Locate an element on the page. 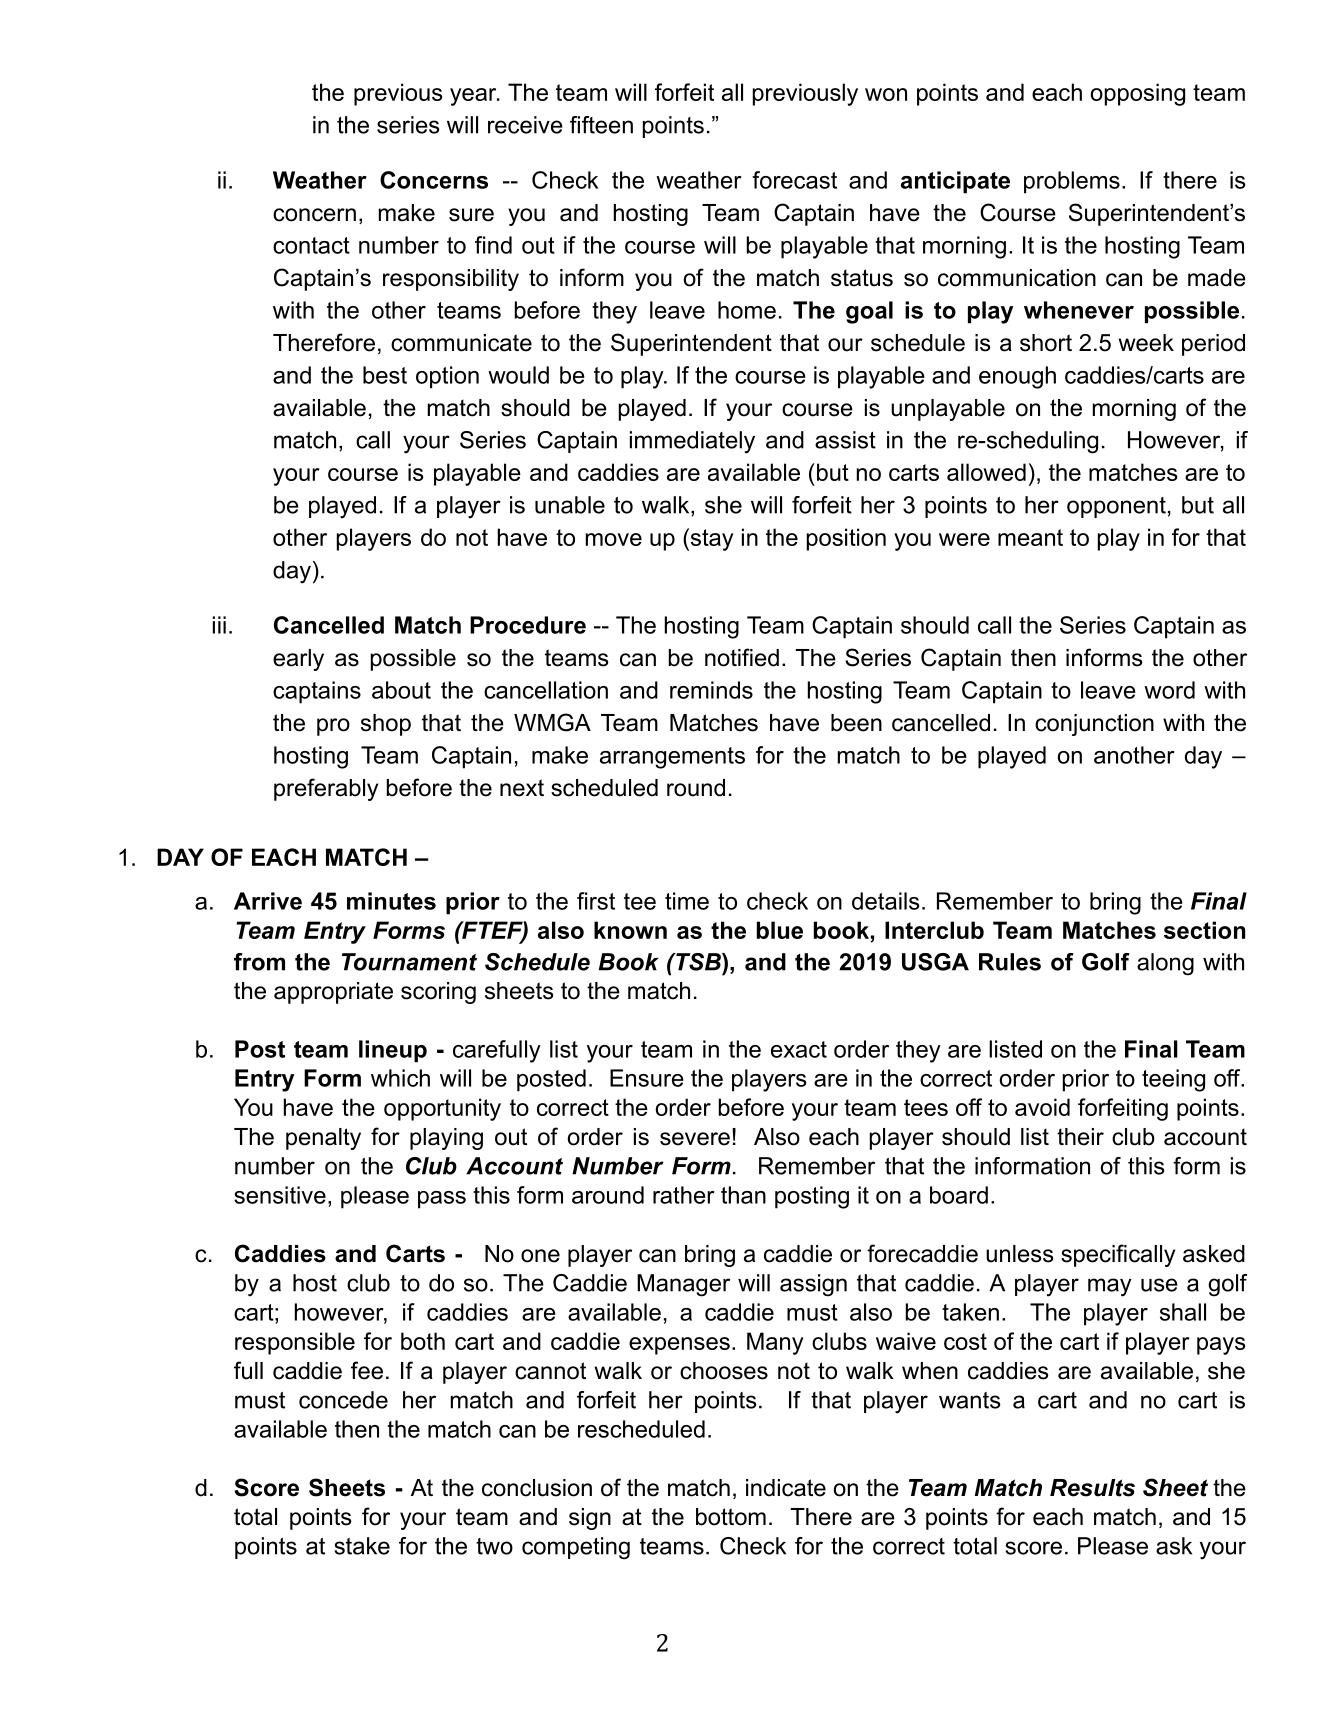 The height and width of the document is (1715, 1325). stake is located at coordinates (362, 1546).
